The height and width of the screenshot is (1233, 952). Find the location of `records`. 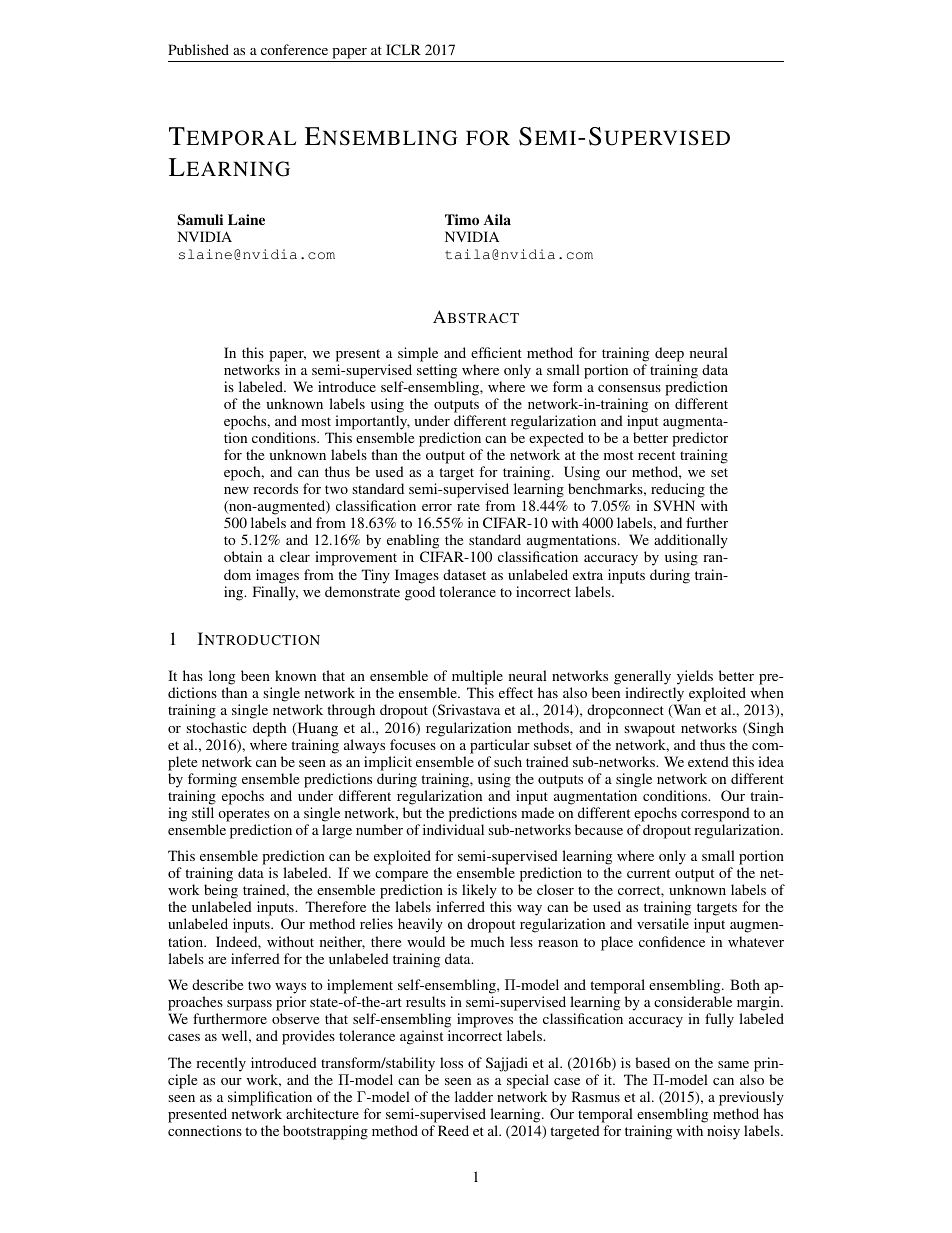

records is located at coordinates (275, 488).
